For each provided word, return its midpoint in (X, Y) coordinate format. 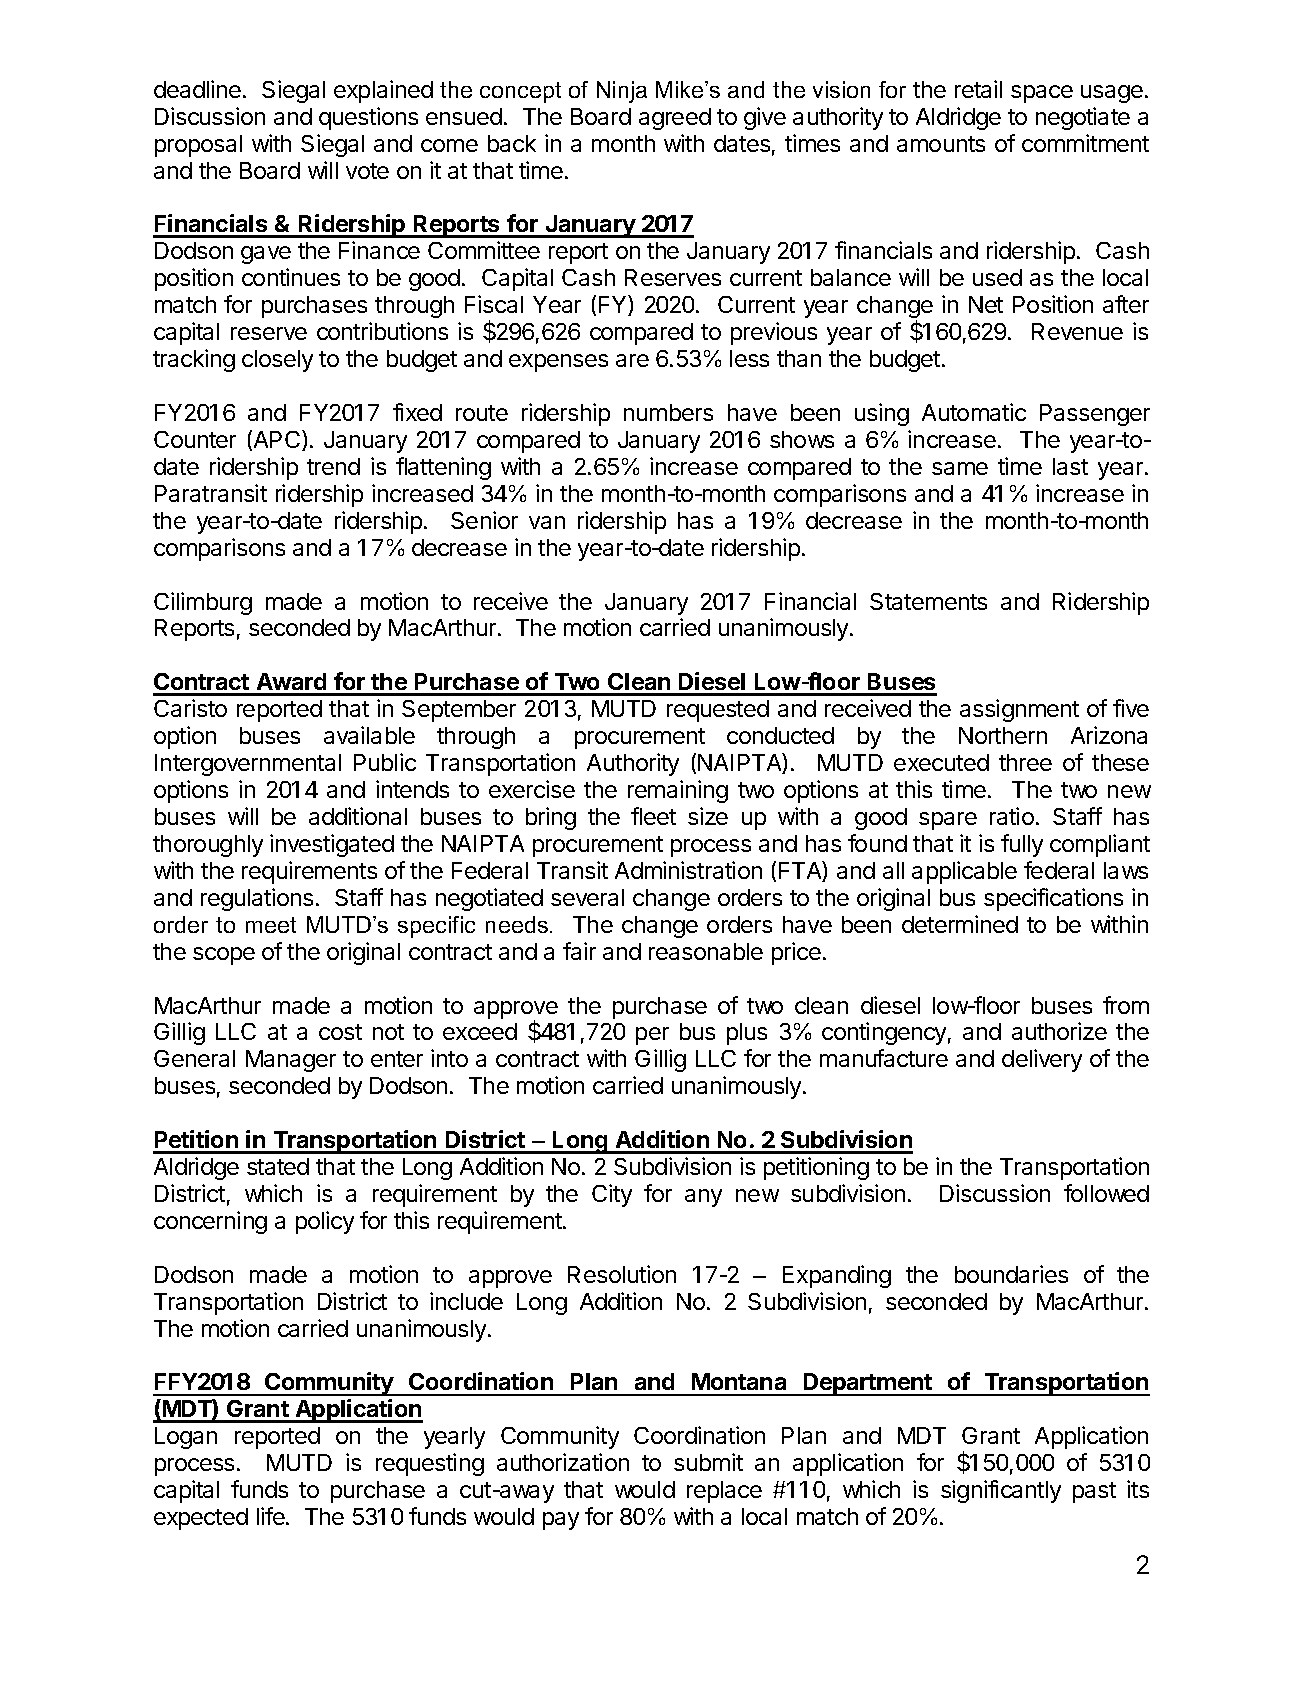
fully (1022, 845)
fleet (653, 816)
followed (1106, 1193)
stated (278, 1166)
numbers (668, 412)
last (1070, 466)
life (272, 1516)
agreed (675, 119)
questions (368, 118)
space (1042, 94)
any (703, 1198)
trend (333, 466)
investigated (332, 845)
